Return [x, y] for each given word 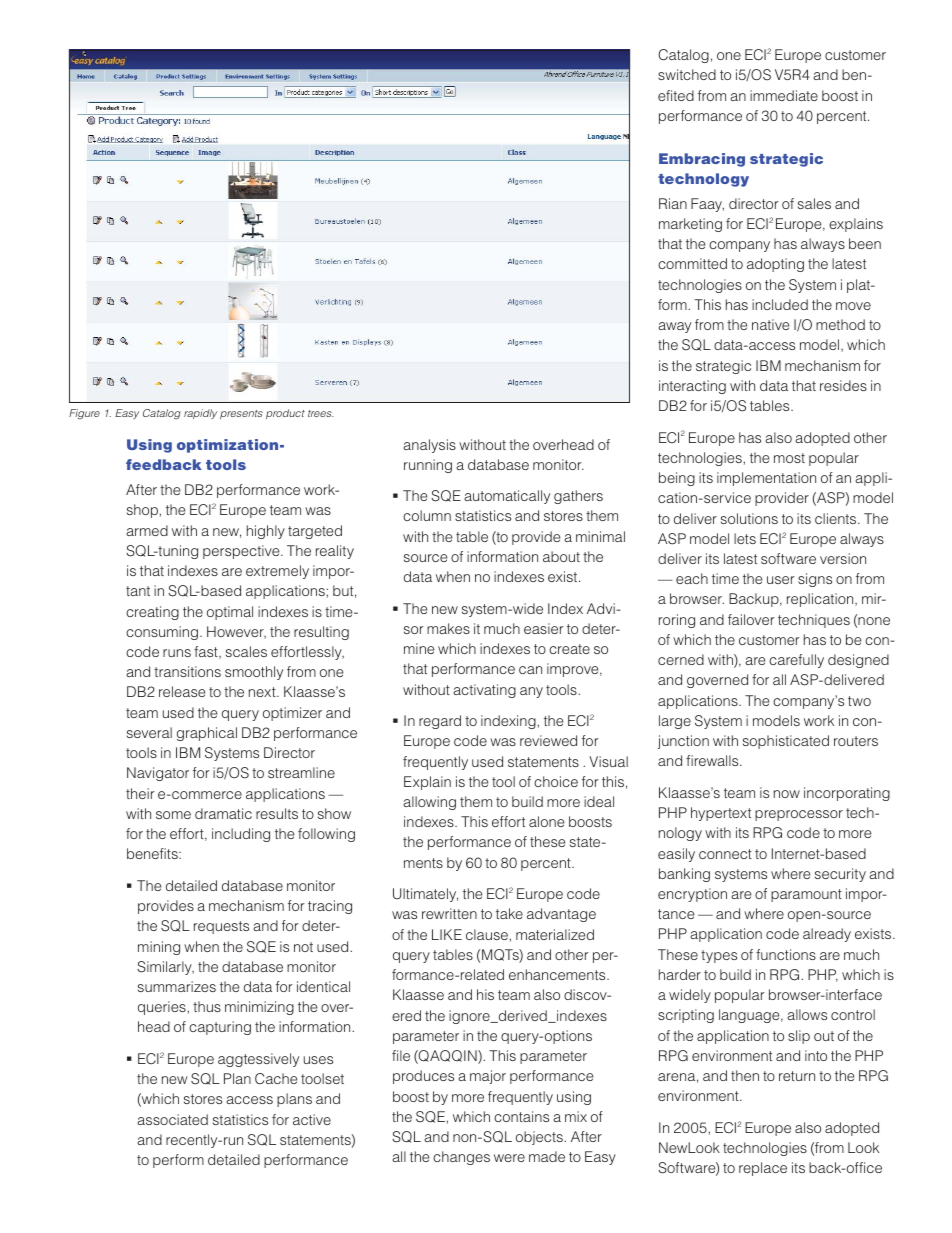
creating [152, 613]
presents [241, 414]
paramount [806, 895]
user [781, 580]
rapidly [200, 414]
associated [172, 1119]
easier [544, 628]
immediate [784, 95]
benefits [153, 853]
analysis [429, 446]
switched [687, 74]
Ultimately [425, 895]
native [770, 324]
